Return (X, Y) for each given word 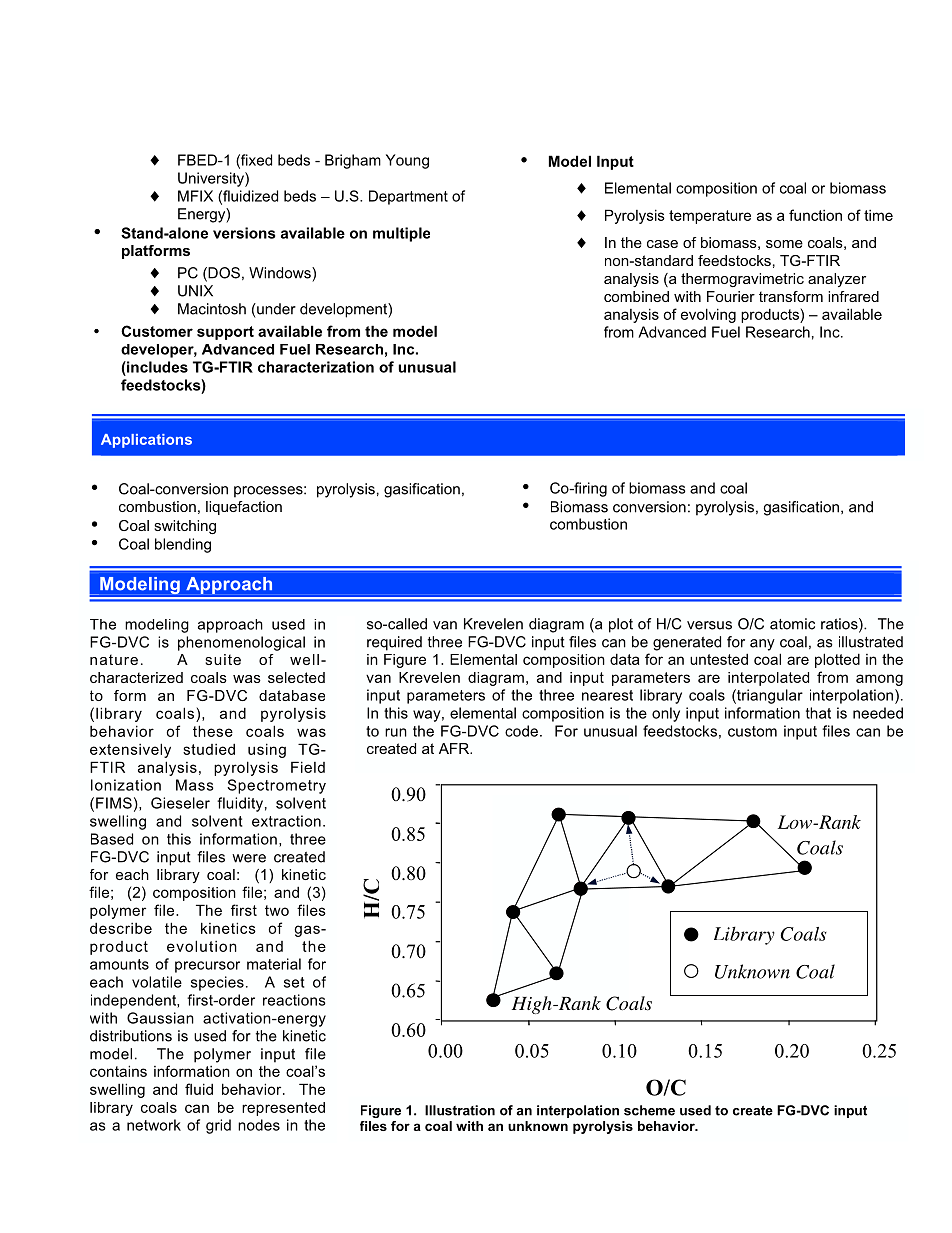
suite (223, 659)
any (762, 645)
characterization (316, 367)
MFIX (195, 196)
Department (408, 197)
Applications (146, 441)
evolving (708, 315)
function (815, 215)
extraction (286, 821)
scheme (649, 1110)
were (249, 858)
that (818, 713)
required (394, 643)
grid (218, 1126)
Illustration (460, 1110)
